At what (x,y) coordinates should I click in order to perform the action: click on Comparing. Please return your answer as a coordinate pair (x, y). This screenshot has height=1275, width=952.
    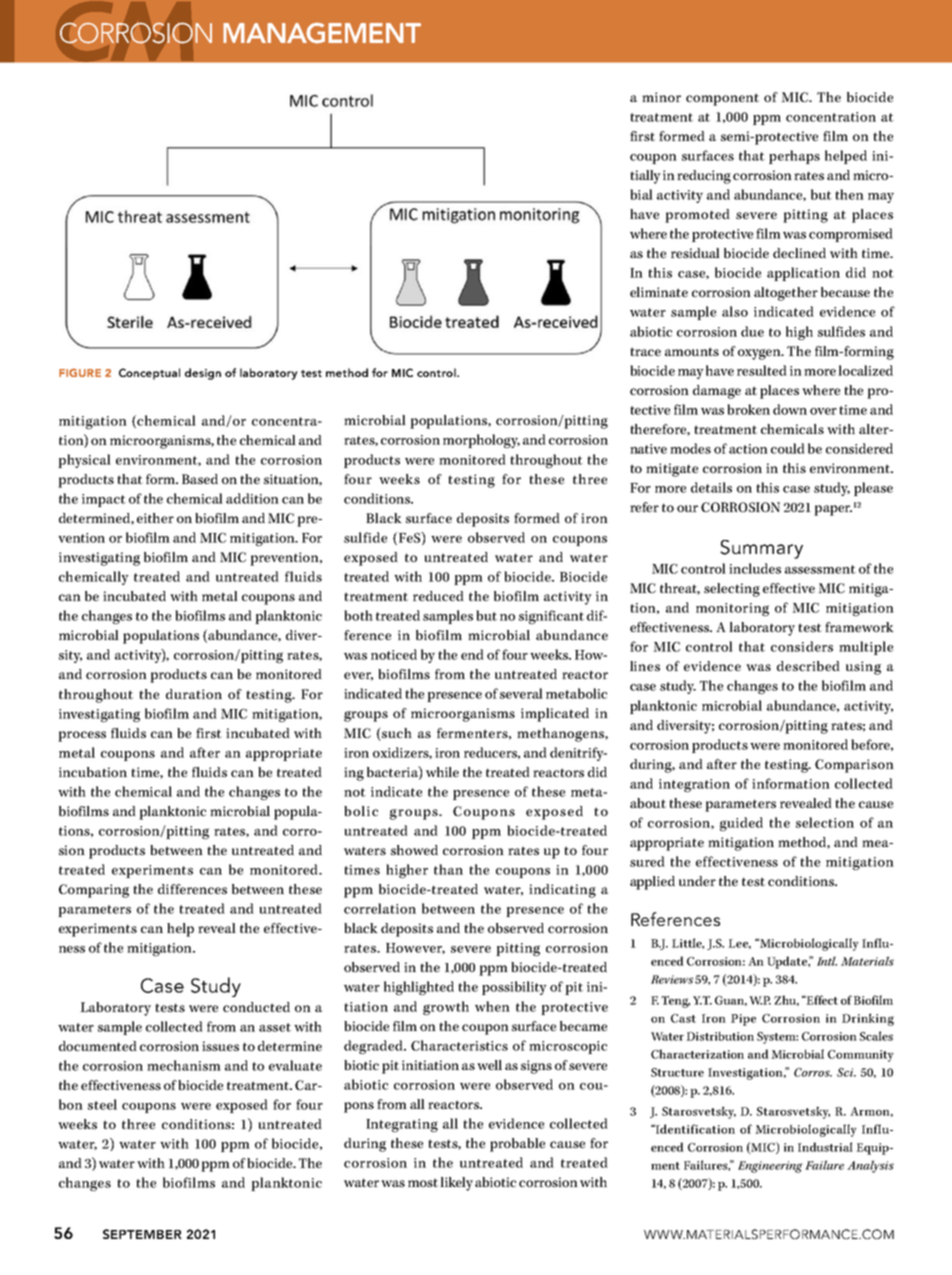
    Looking at the image, I should click on (94, 891).
